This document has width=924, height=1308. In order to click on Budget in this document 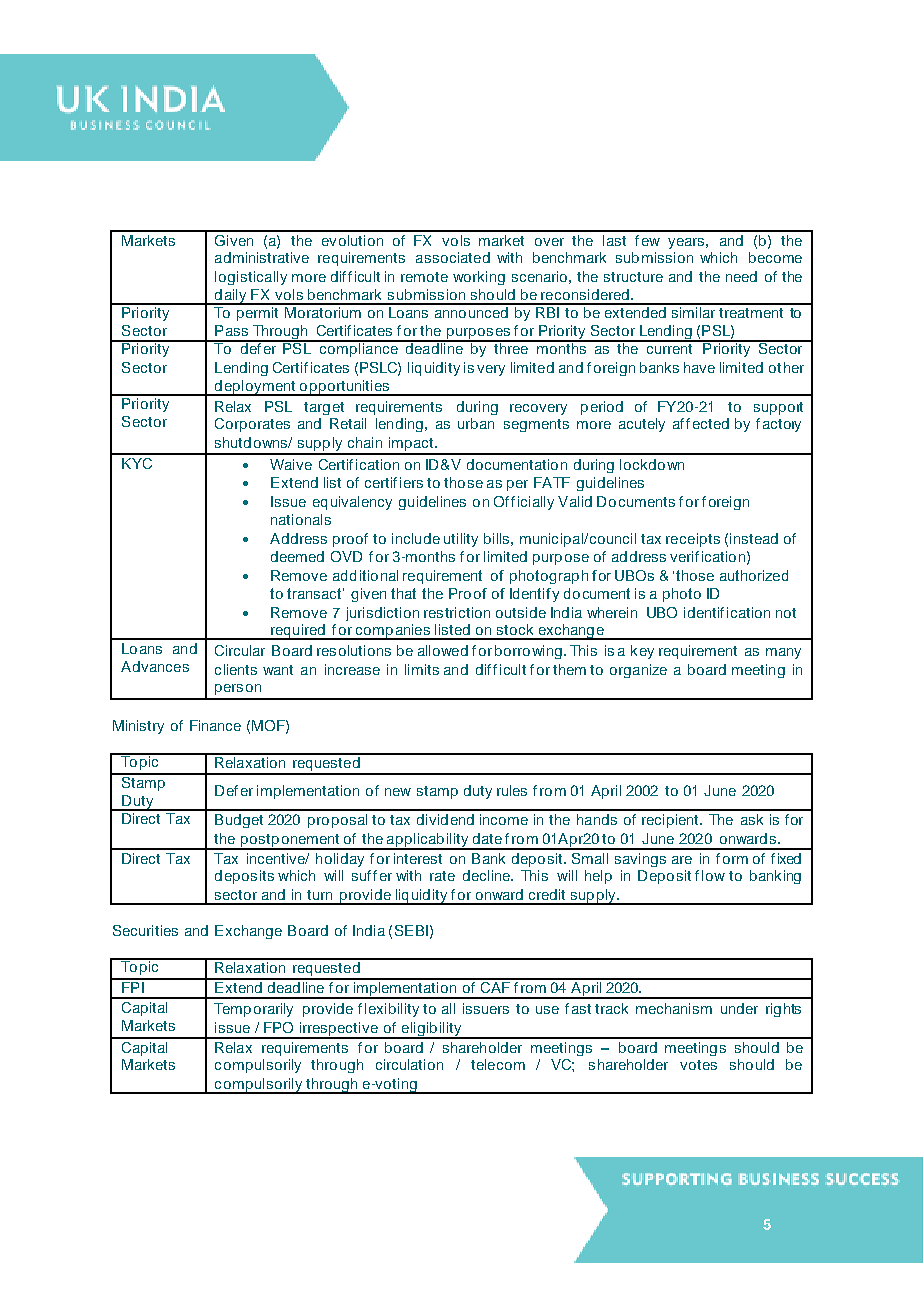, I will do `click(239, 821)`.
